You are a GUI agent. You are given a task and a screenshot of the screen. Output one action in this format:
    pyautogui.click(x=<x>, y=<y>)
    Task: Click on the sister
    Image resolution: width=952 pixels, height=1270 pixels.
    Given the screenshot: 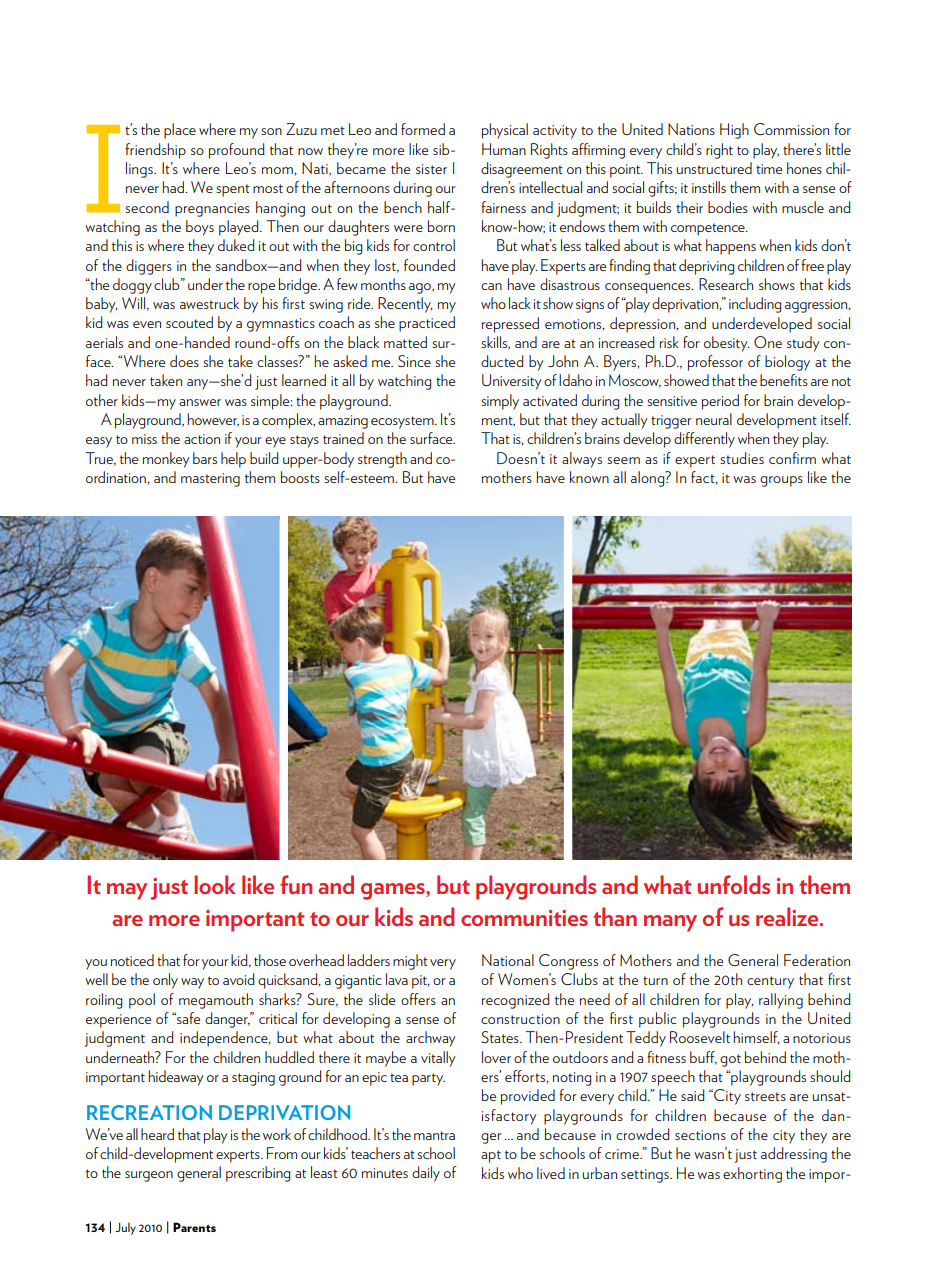 What is the action you would take?
    pyautogui.click(x=431, y=169)
